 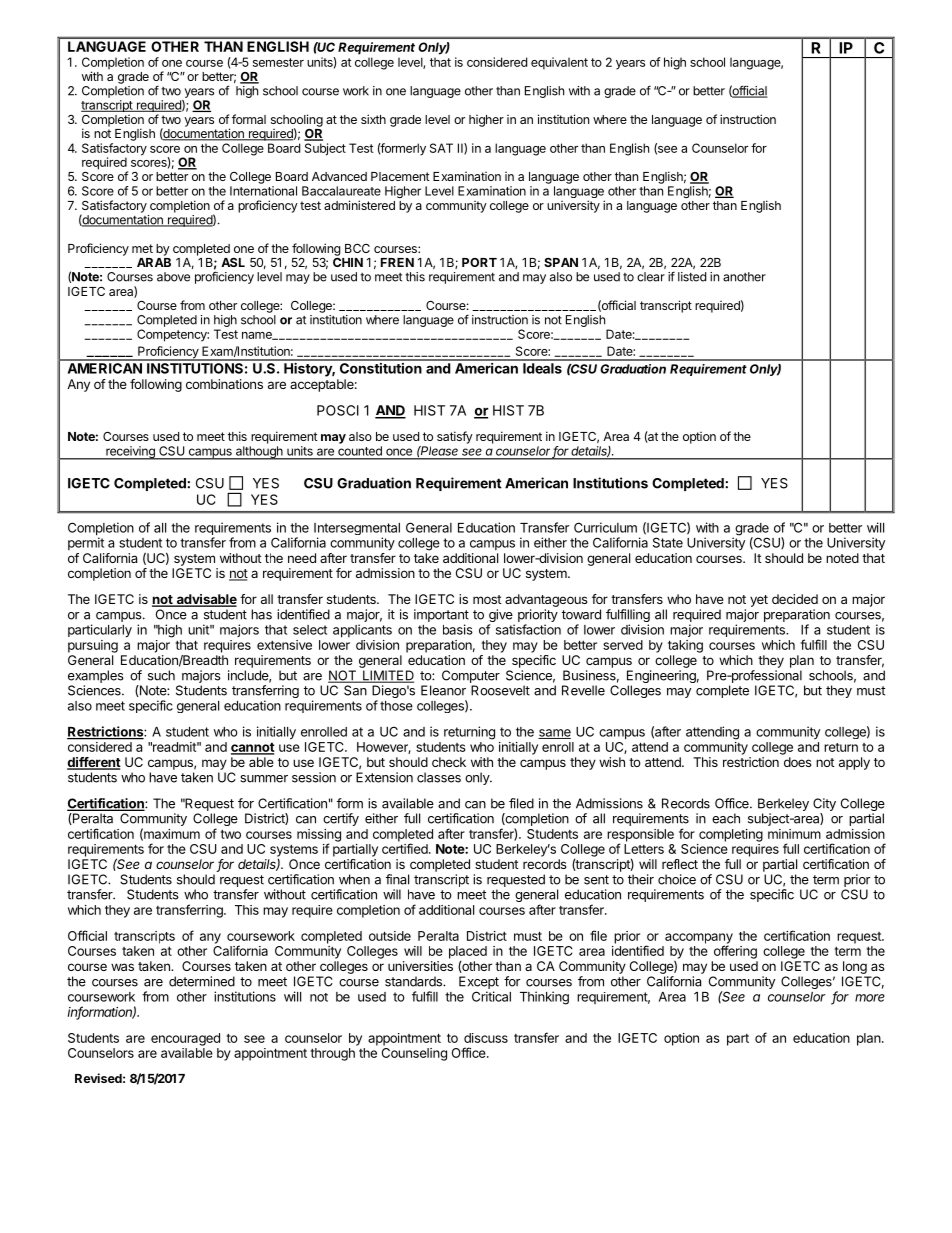 I want to click on combinations, so click(x=224, y=384).
